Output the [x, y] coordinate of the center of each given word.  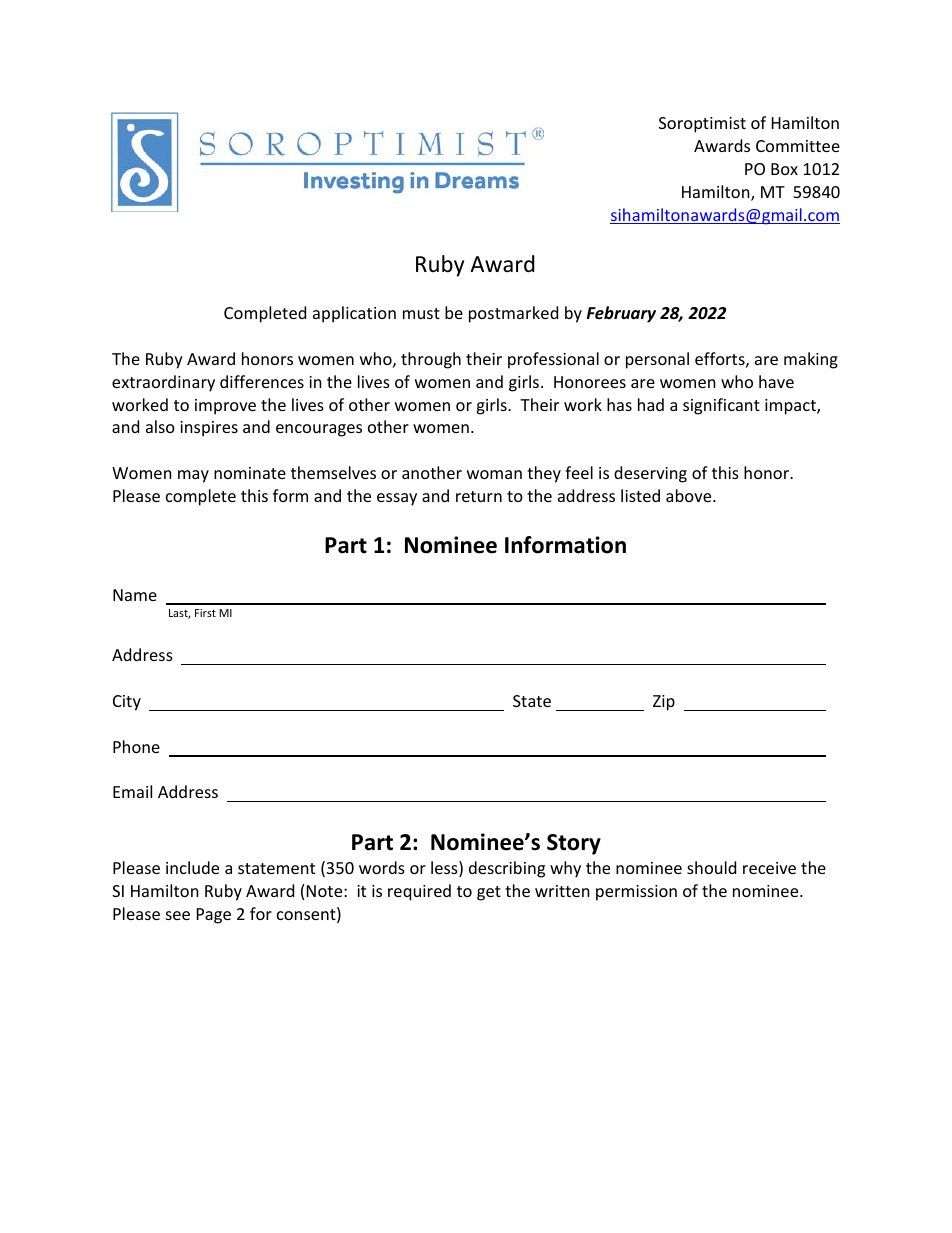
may [193, 476]
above [690, 495]
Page [214, 916]
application [354, 314]
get [489, 893]
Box [784, 169]
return [479, 496]
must [421, 313]
